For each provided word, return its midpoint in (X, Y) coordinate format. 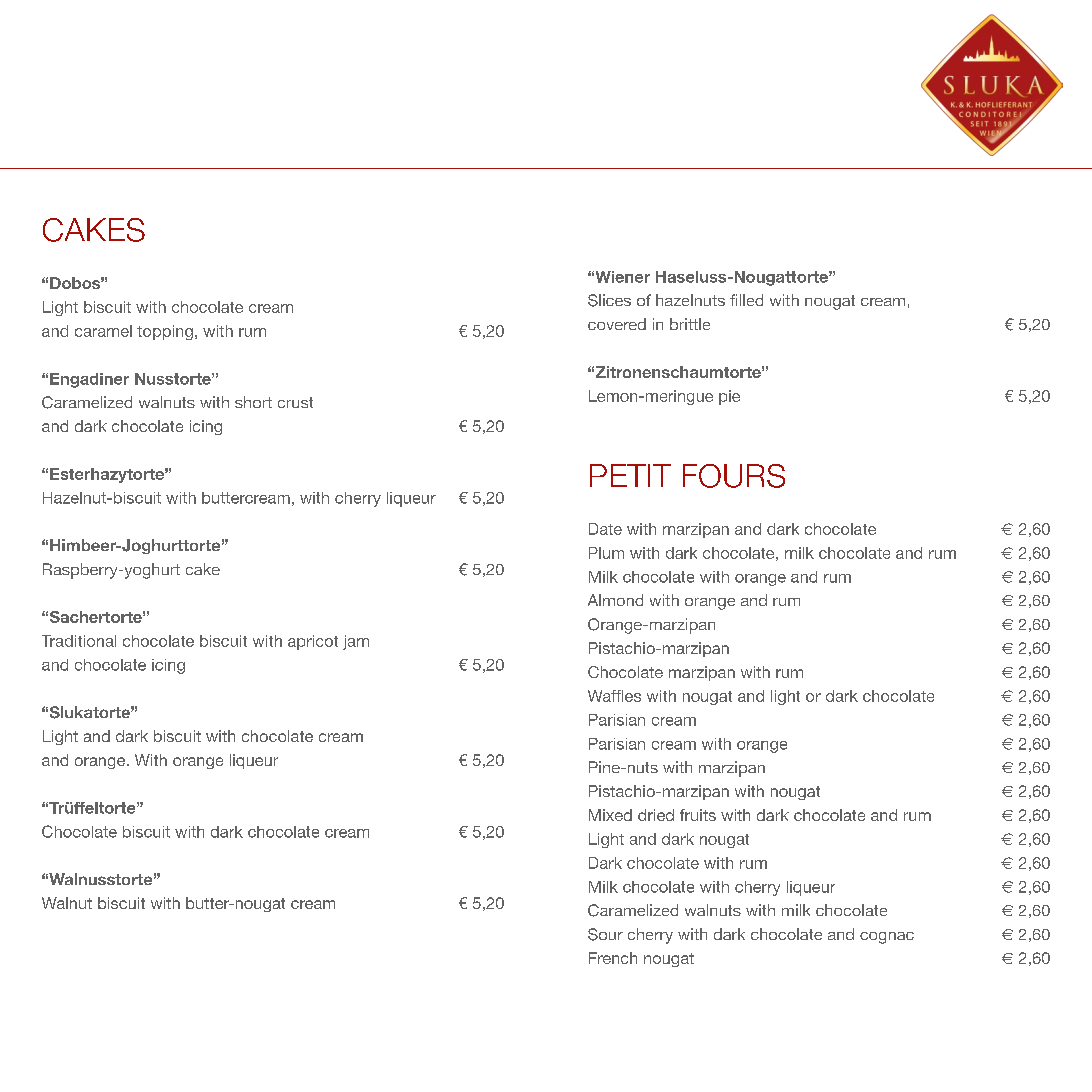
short (253, 402)
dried (656, 815)
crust (295, 402)
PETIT (630, 475)
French (613, 958)
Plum (606, 553)
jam (356, 642)
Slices (609, 300)
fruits (698, 815)
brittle (690, 324)
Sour (605, 934)
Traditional (79, 641)
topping (165, 332)
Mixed (610, 815)
